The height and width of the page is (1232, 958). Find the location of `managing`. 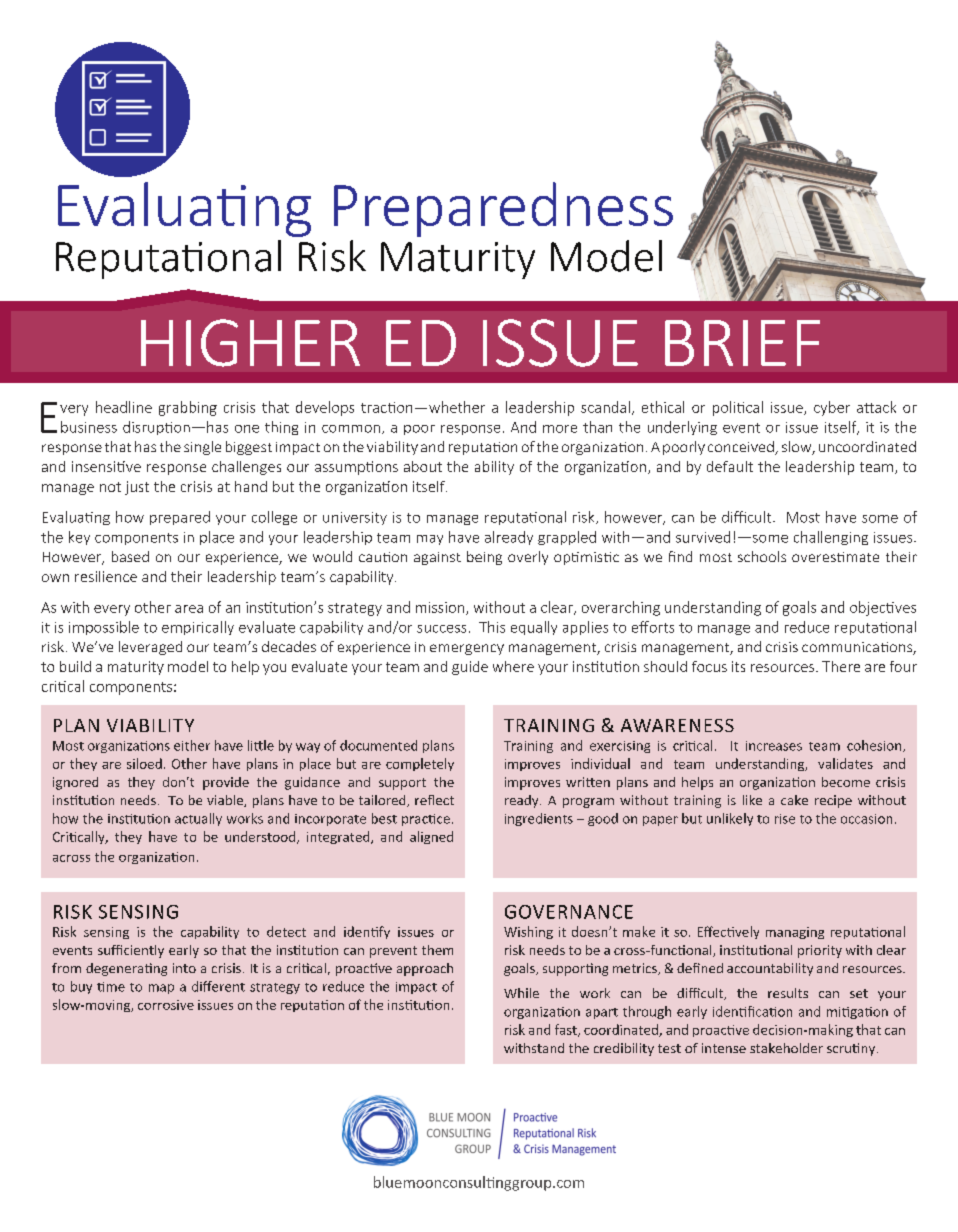

managing is located at coordinates (795, 933).
